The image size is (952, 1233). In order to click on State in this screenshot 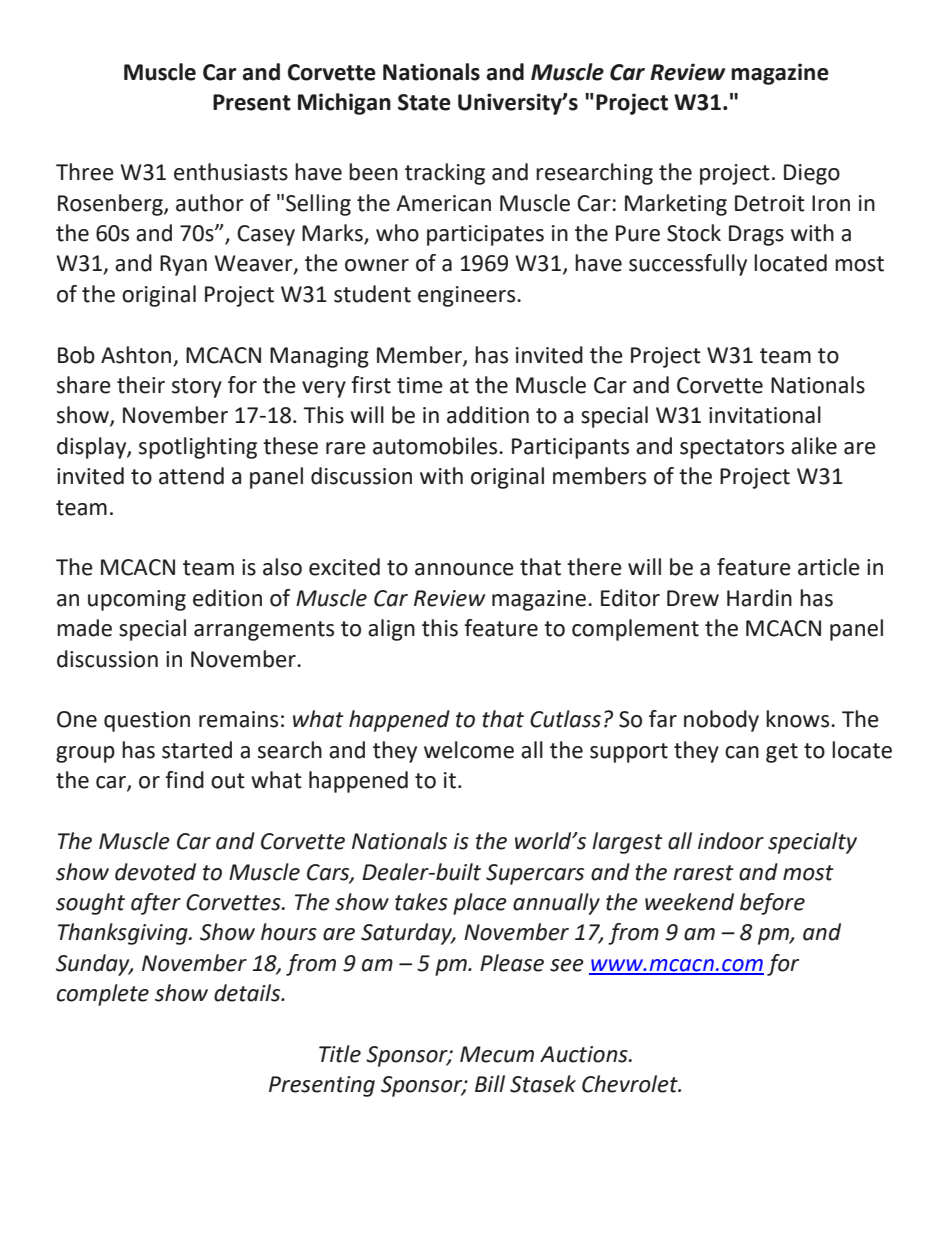, I will do `click(424, 102)`.
